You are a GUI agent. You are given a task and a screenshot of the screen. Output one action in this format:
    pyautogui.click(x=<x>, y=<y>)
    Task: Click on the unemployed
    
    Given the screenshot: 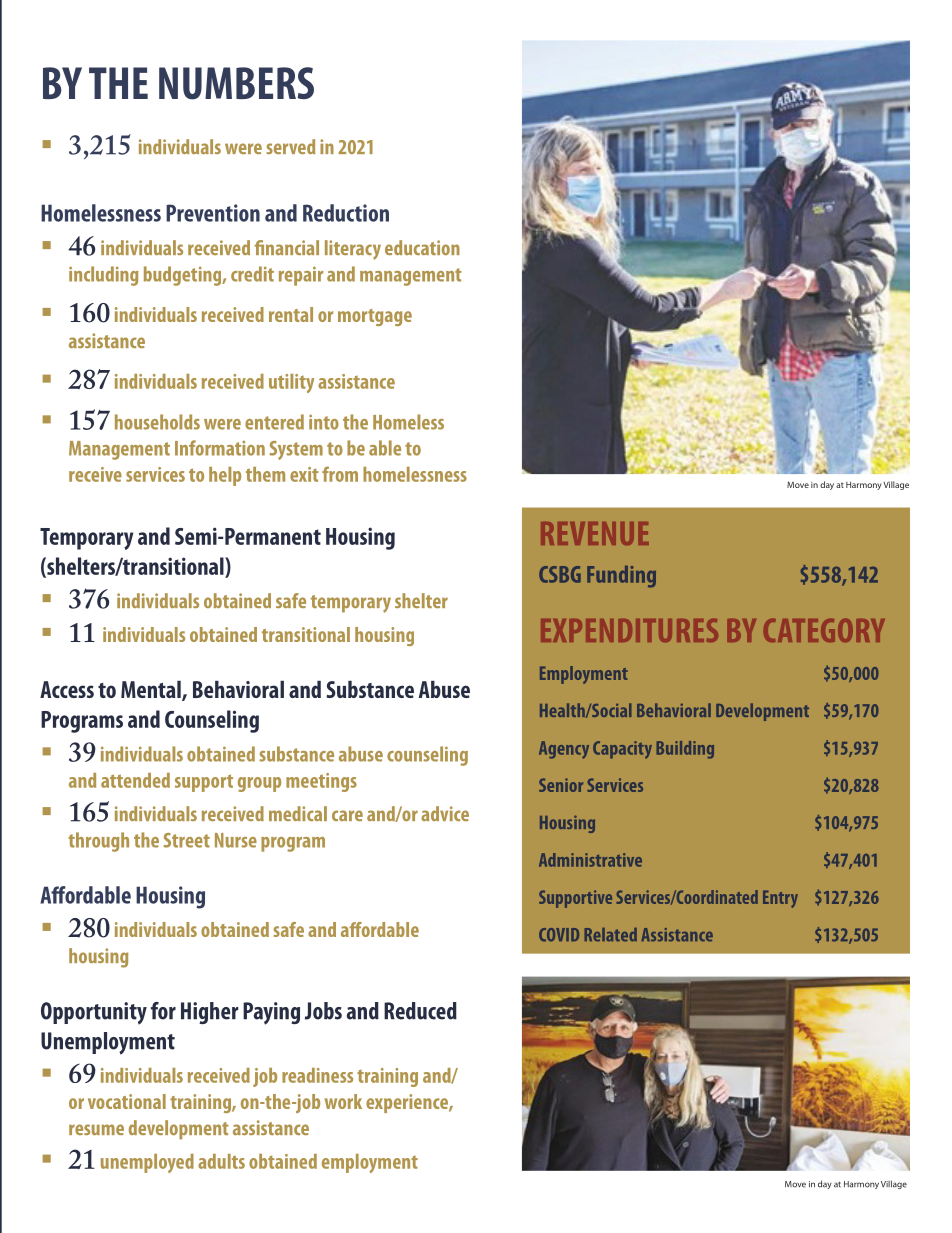 What is the action you would take?
    pyautogui.click(x=147, y=1163)
